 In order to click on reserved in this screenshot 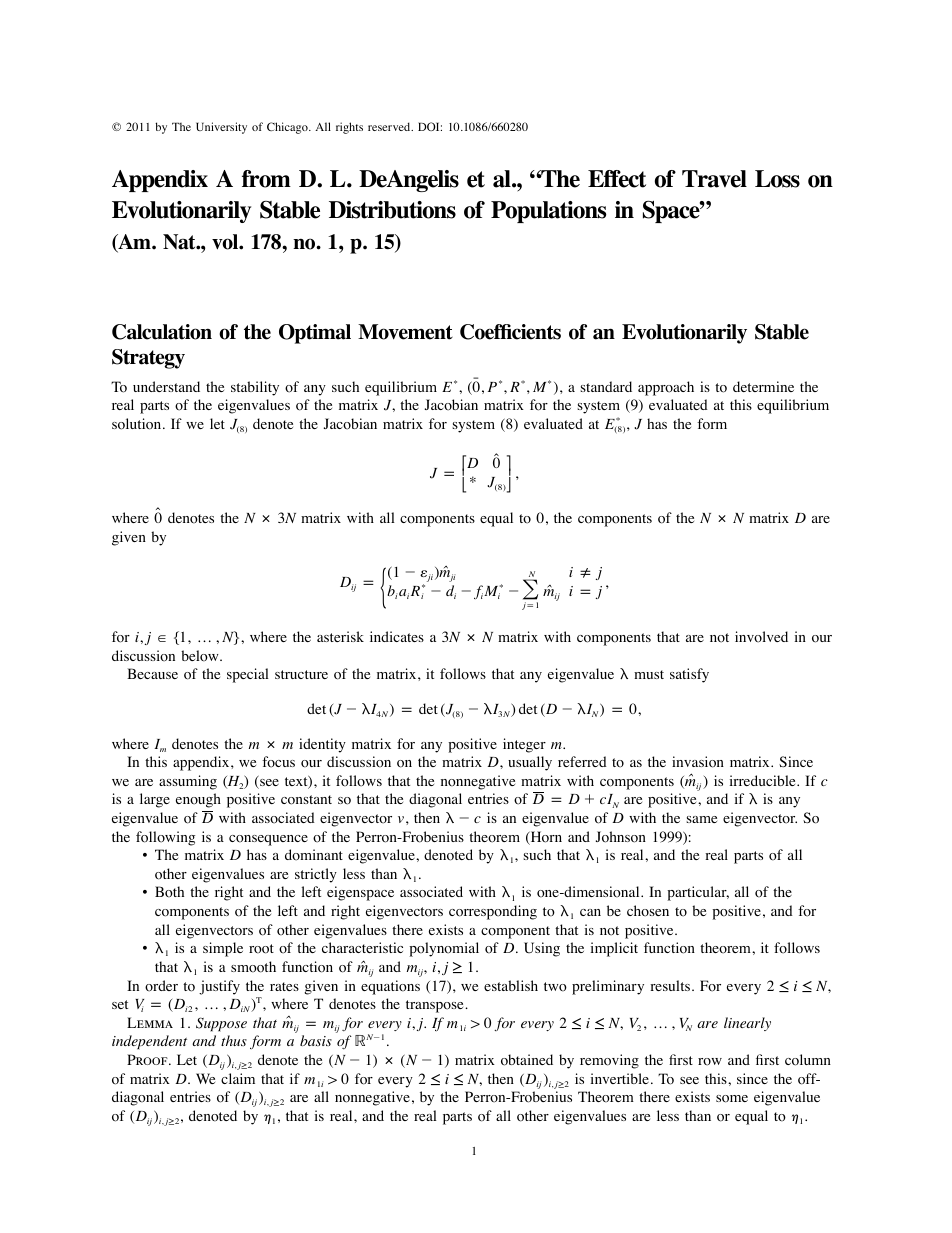, I will do `click(390, 126)`.
